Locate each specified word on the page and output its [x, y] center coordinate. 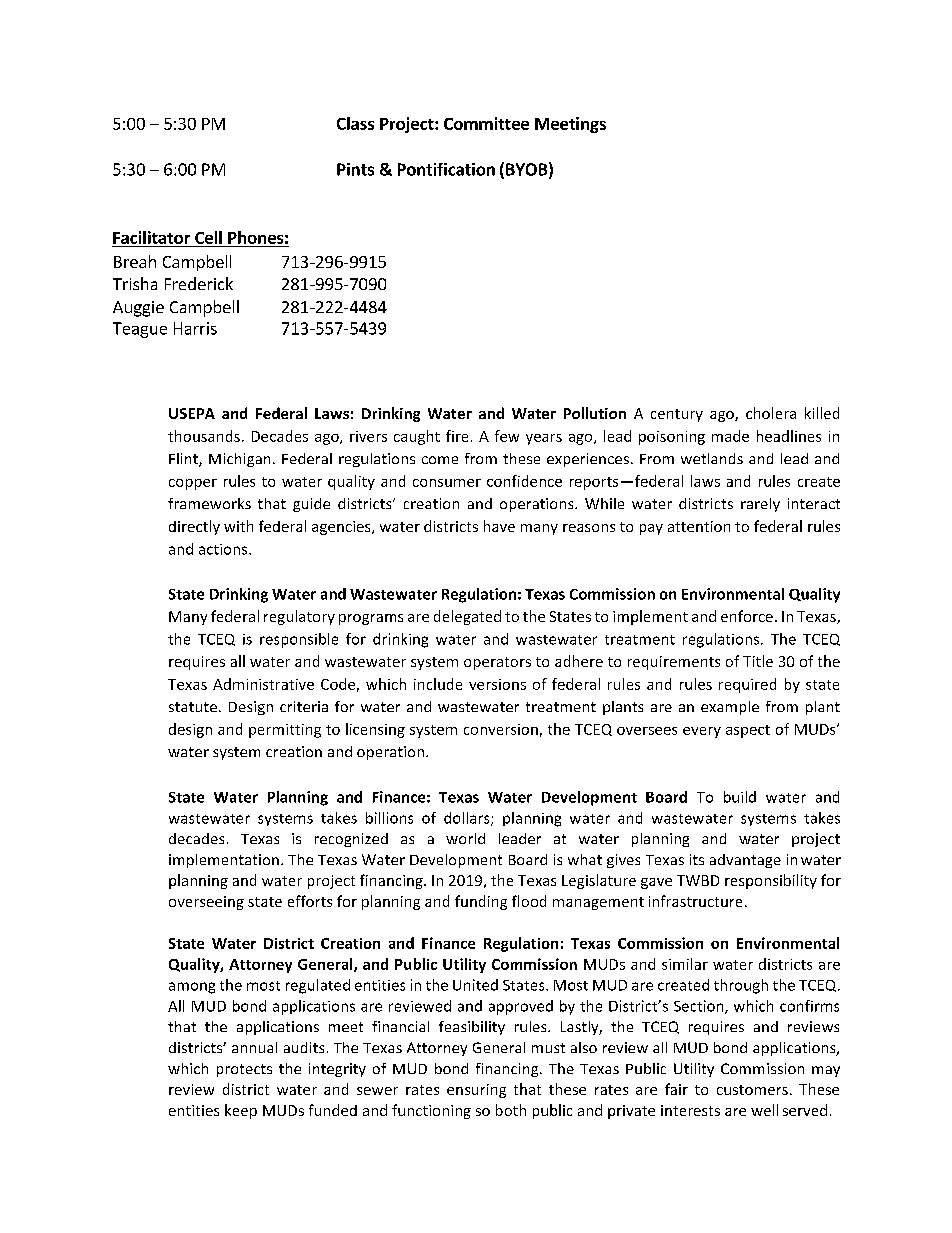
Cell [208, 237]
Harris [195, 328]
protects [244, 1070]
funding [481, 902]
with [238, 526]
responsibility [771, 881]
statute [193, 707]
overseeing [206, 903]
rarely [760, 505]
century [677, 415]
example [730, 708]
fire [457, 436]
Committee [486, 123]
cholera [771, 413]
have [499, 526]
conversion [501, 729]
